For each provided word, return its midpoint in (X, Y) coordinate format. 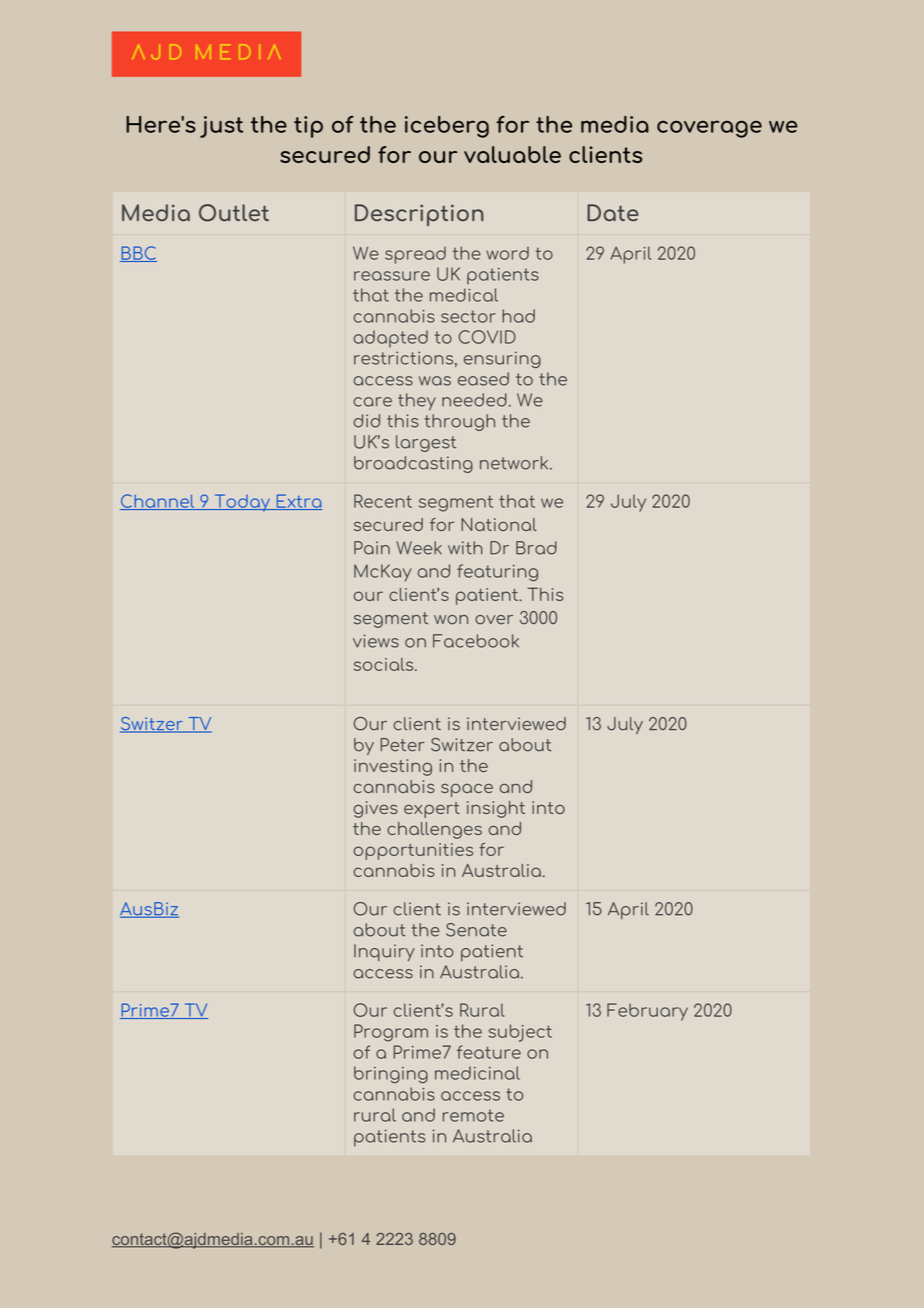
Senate (476, 930)
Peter (402, 745)
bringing (391, 1075)
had (518, 316)
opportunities (413, 851)
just (221, 127)
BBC (138, 254)
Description (419, 215)
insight (496, 809)
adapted (390, 339)
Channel (158, 502)
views (376, 641)
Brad (536, 548)
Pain (372, 548)
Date (613, 213)
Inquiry (384, 952)
